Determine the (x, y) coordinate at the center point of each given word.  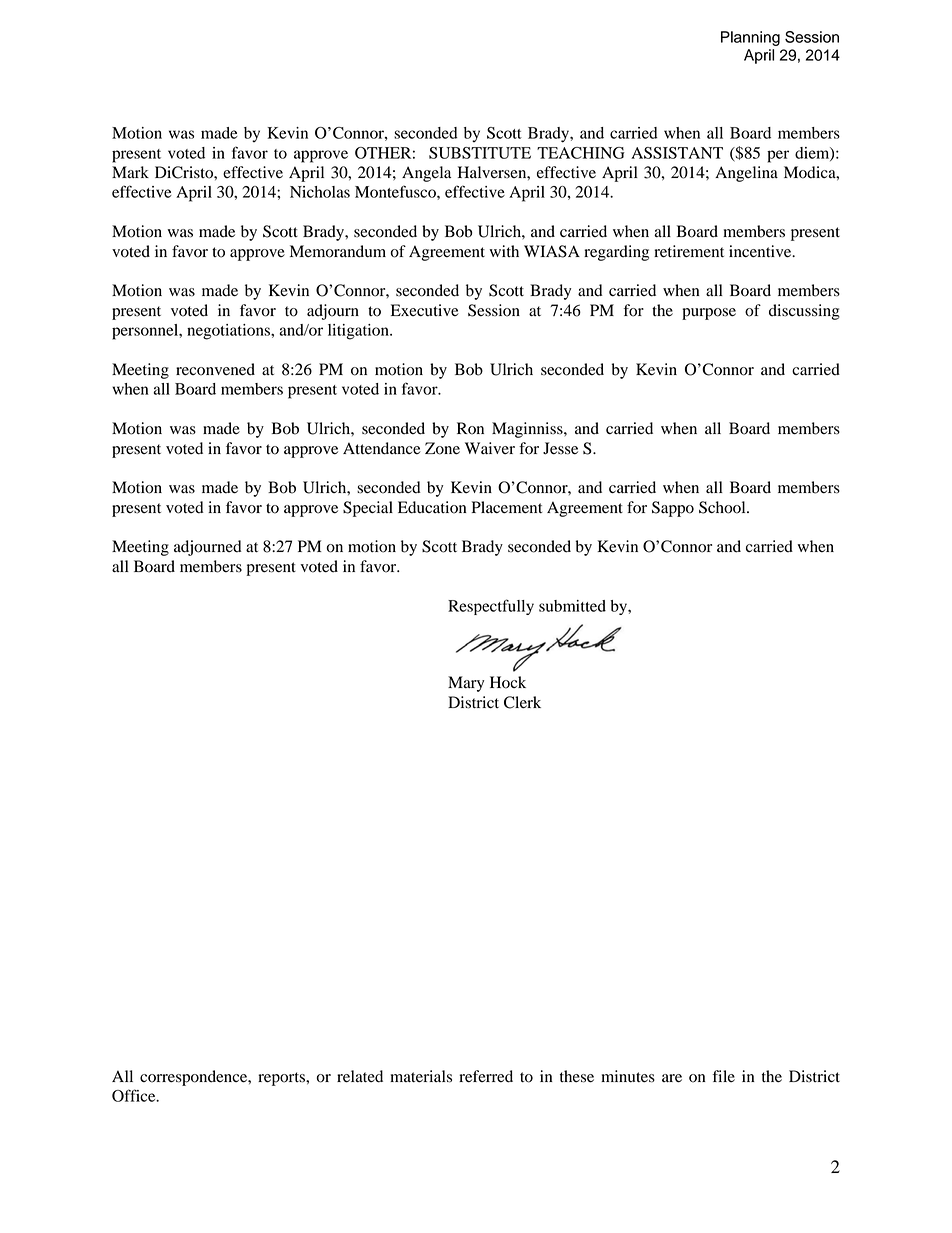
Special (368, 509)
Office (135, 1095)
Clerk (522, 702)
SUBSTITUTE (480, 153)
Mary (466, 684)
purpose (709, 314)
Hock (508, 682)
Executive (425, 310)
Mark (130, 172)
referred (486, 1076)
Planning (750, 38)
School (723, 507)
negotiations (229, 332)
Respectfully (491, 607)
